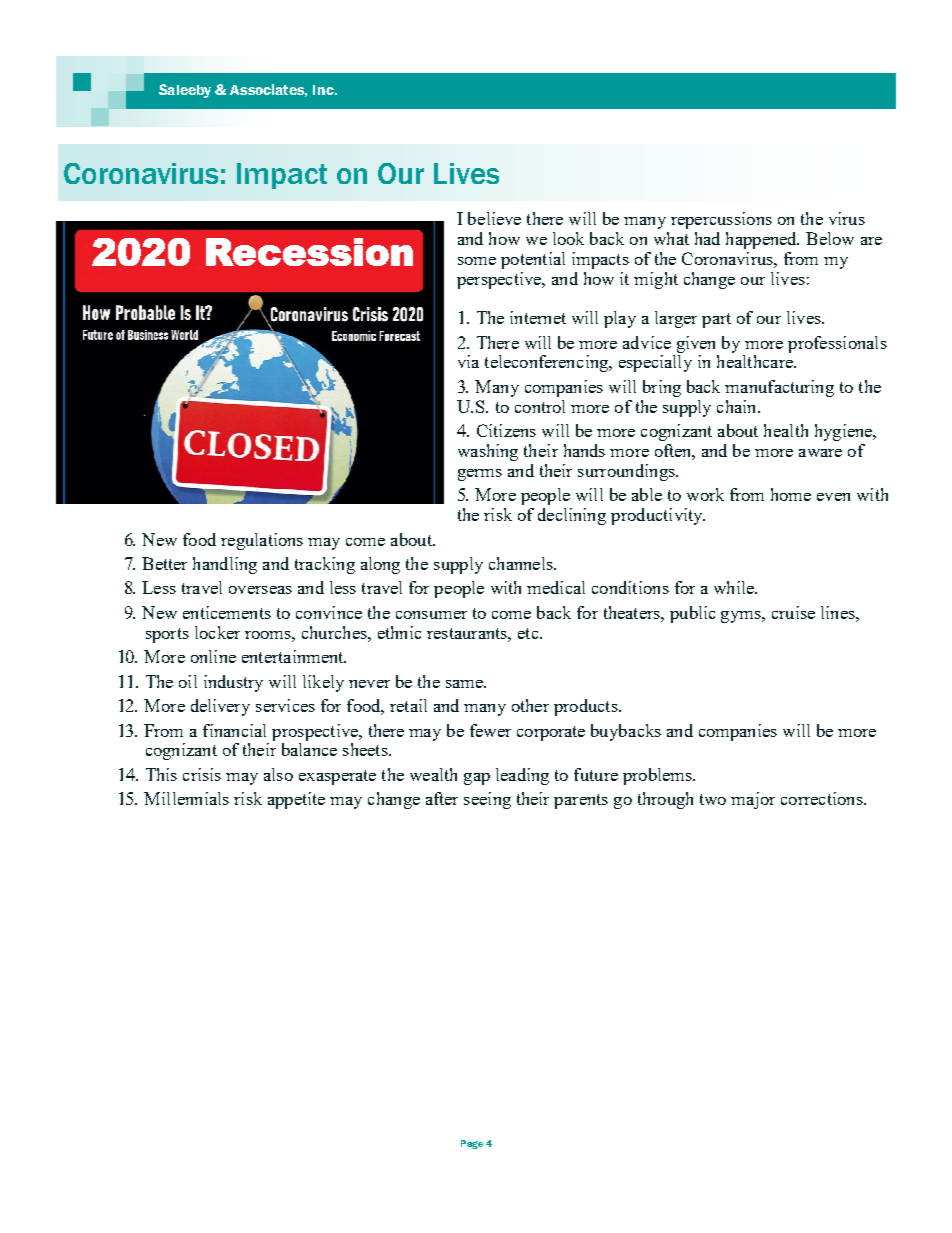 This screenshot has height=1233, width=952. What do you see at coordinates (762, 240) in the screenshot?
I see `happened` at bounding box center [762, 240].
